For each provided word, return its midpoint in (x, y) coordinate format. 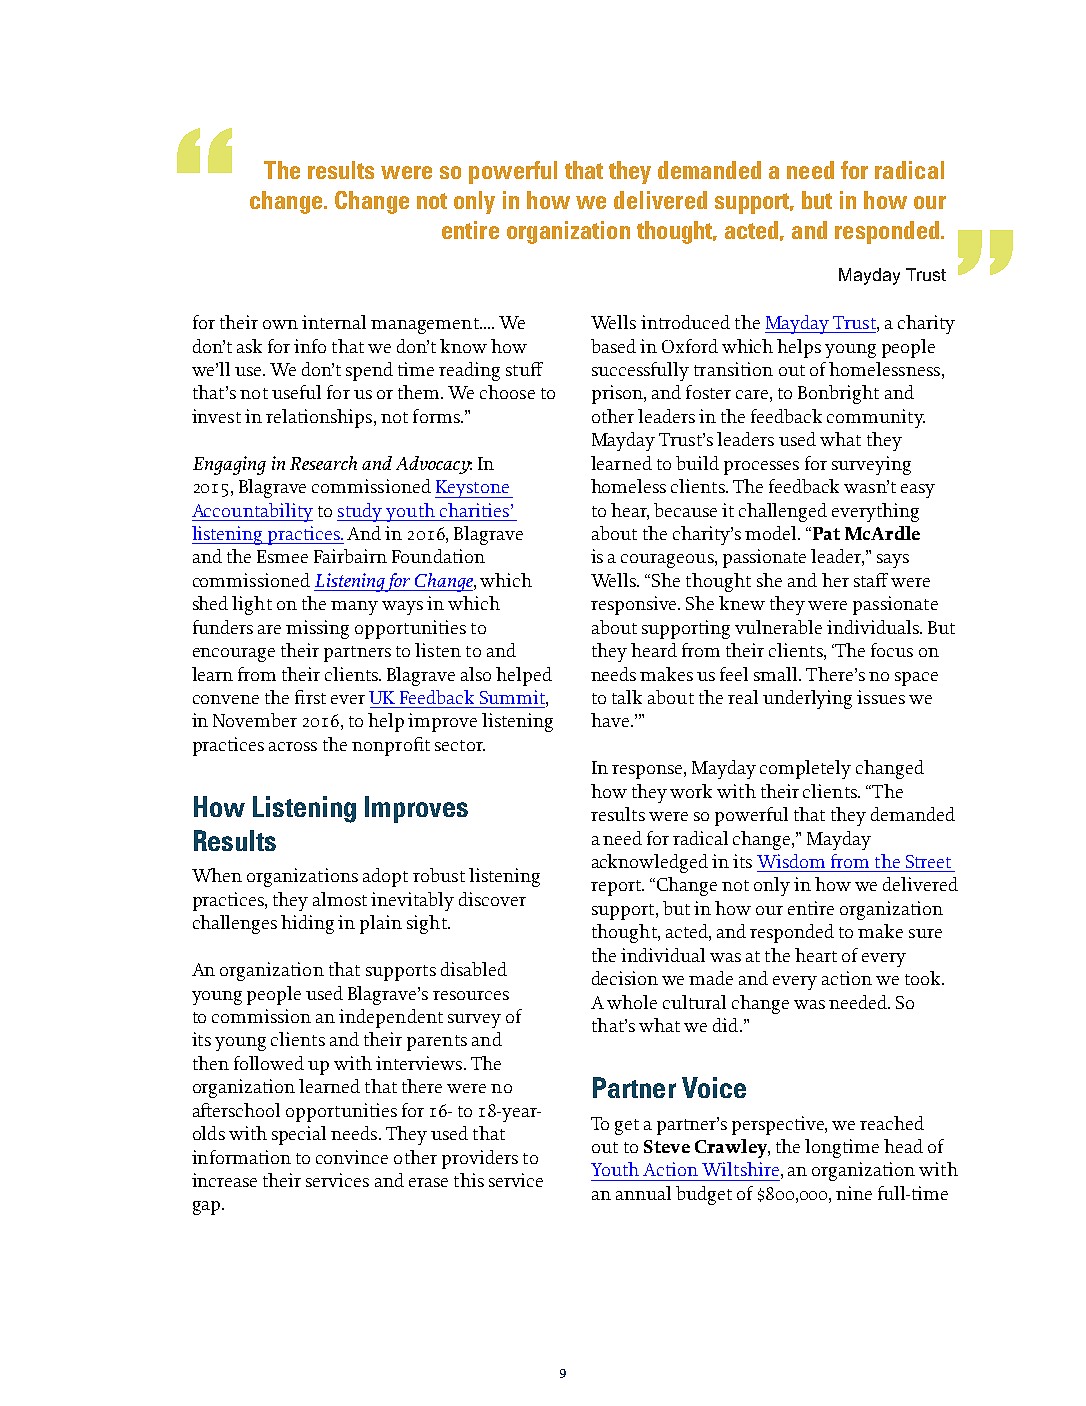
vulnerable (778, 627)
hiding (307, 924)
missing (317, 629)
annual (643, 1193)
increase (224, 1180)
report (617, 888)
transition (733, 369)
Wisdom (791, 861)
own (280, 324)
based (613, 346)
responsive (635, 605)
